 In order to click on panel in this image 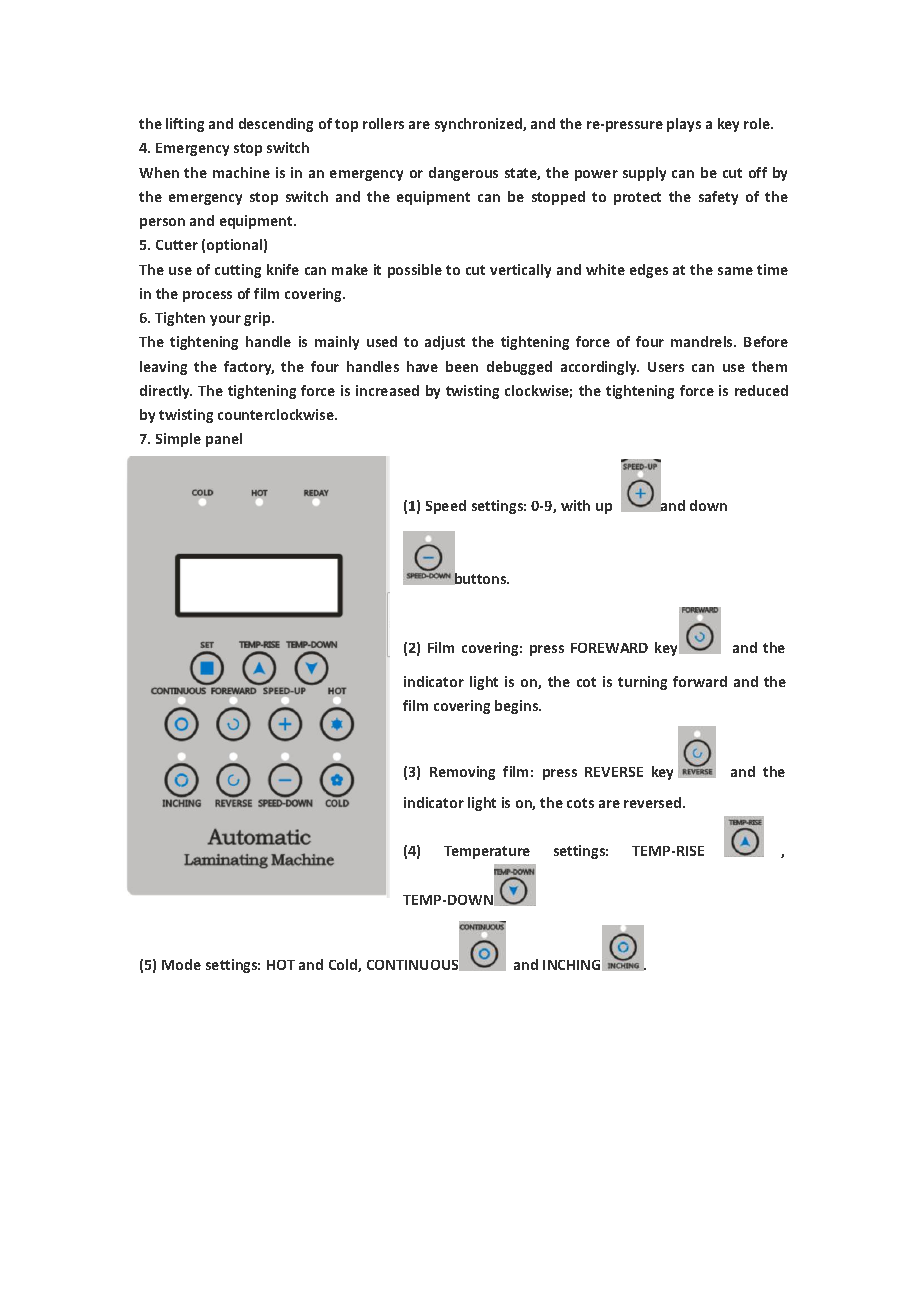, I will do `click(224, 440)`.
